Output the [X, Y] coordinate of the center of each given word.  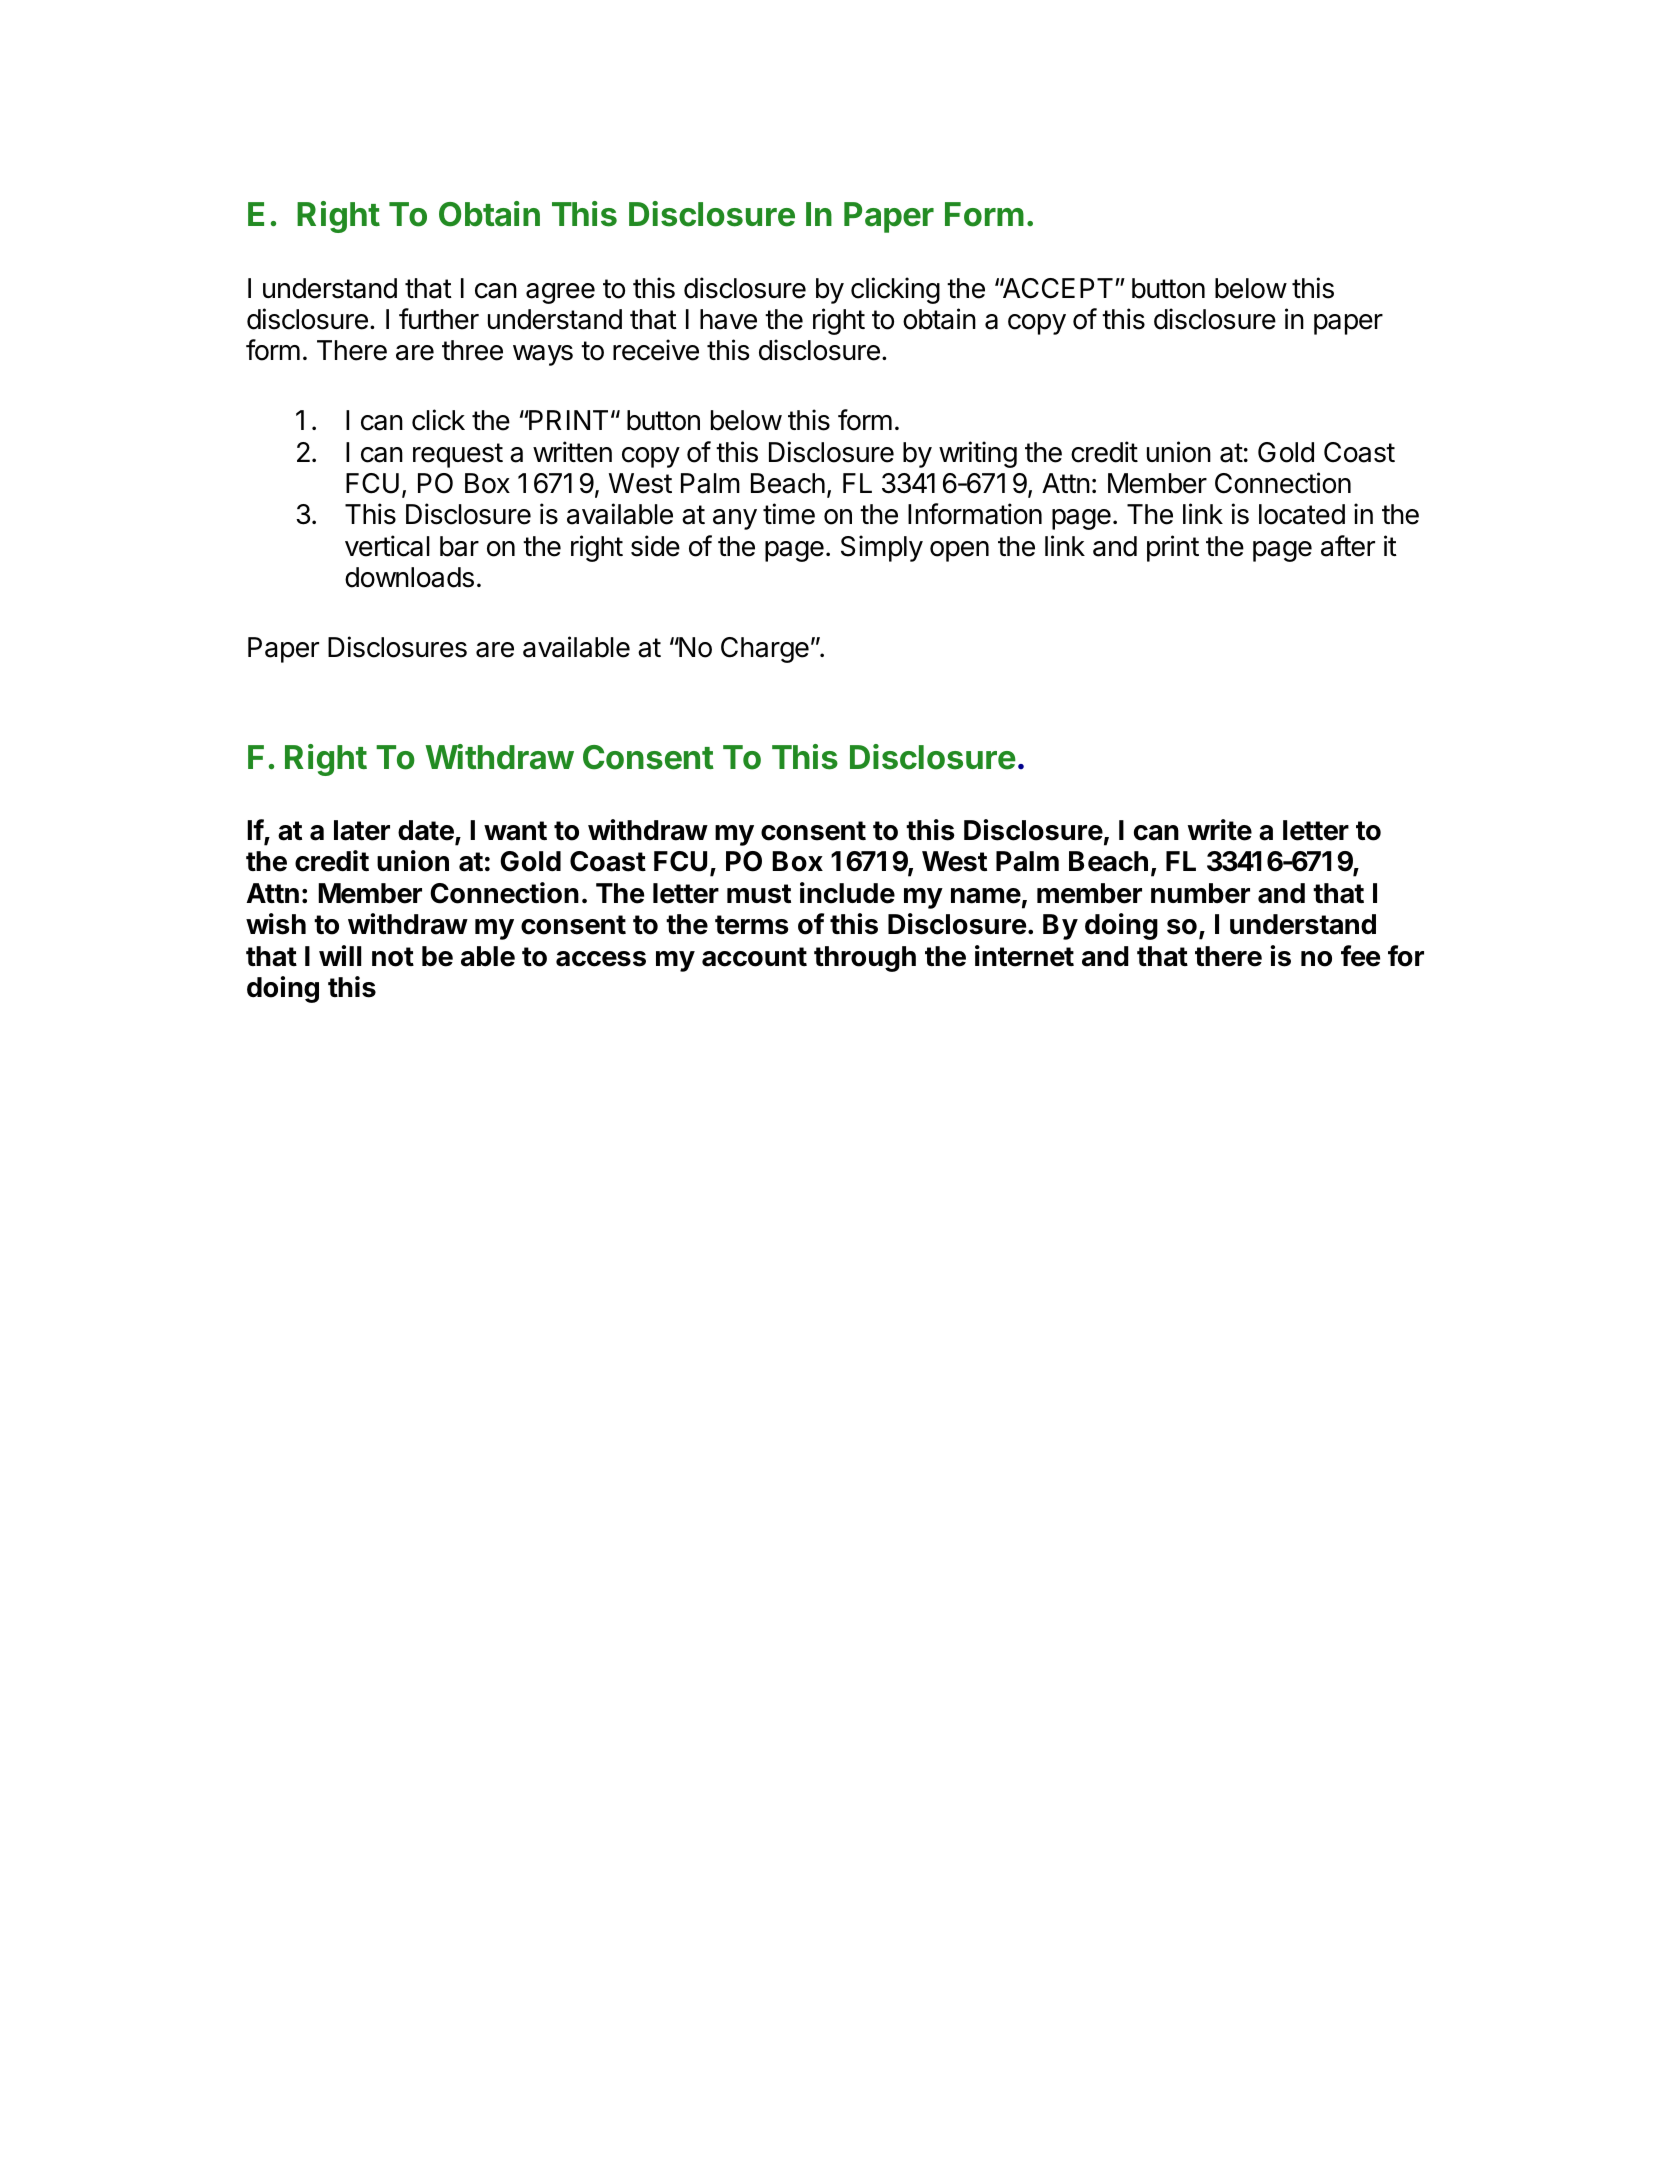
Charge [765, 650]
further [439, 319]
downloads [409, 577]
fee [1360, 956]
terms [752, 925]
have [728, 319]
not [393, 957]
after [1348, 546]
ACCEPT [1056, 288]
